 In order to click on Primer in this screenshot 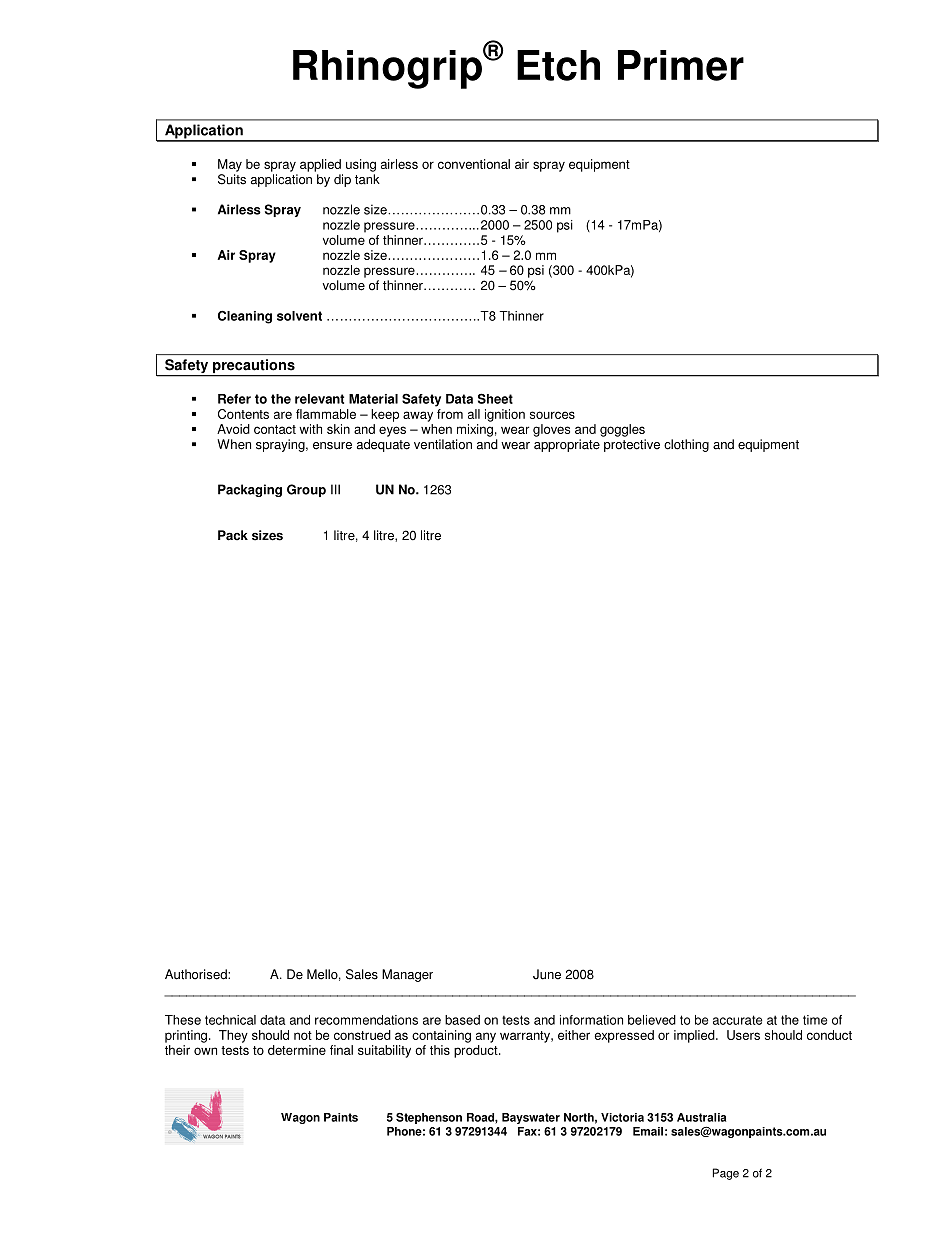, I will do `click(681, 65)`.
